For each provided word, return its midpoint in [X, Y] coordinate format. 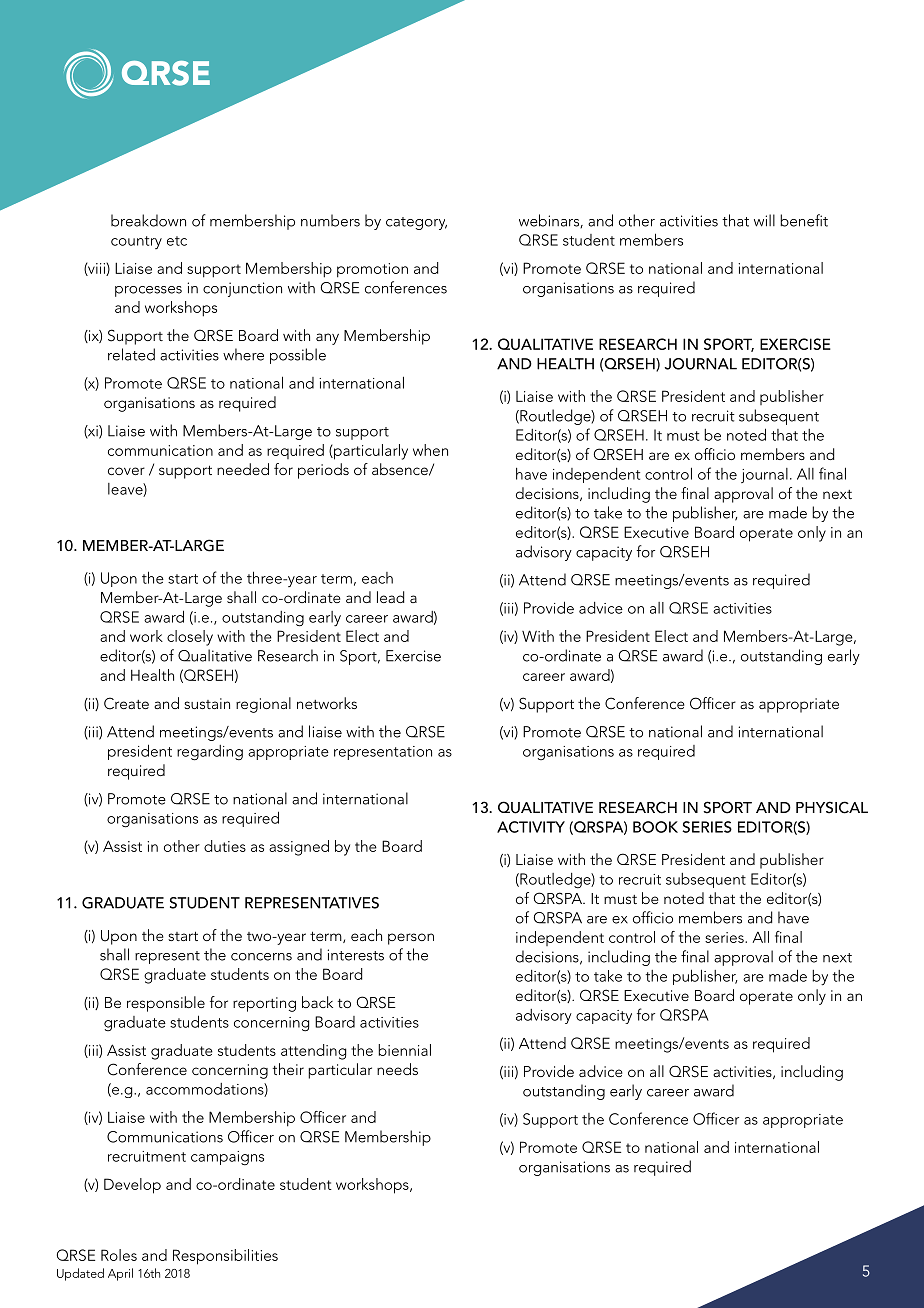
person [411, 939]
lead [390, 597]
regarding [210, 753]
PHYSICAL [832, 807]
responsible [166, 1004]
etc [177, 241]
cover [126, 471]
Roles [119, 1255]
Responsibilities [225, 1257]
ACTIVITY [531, 827]
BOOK [655, 827]
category [416, 223]
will [764, 220]
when [430, 450]
